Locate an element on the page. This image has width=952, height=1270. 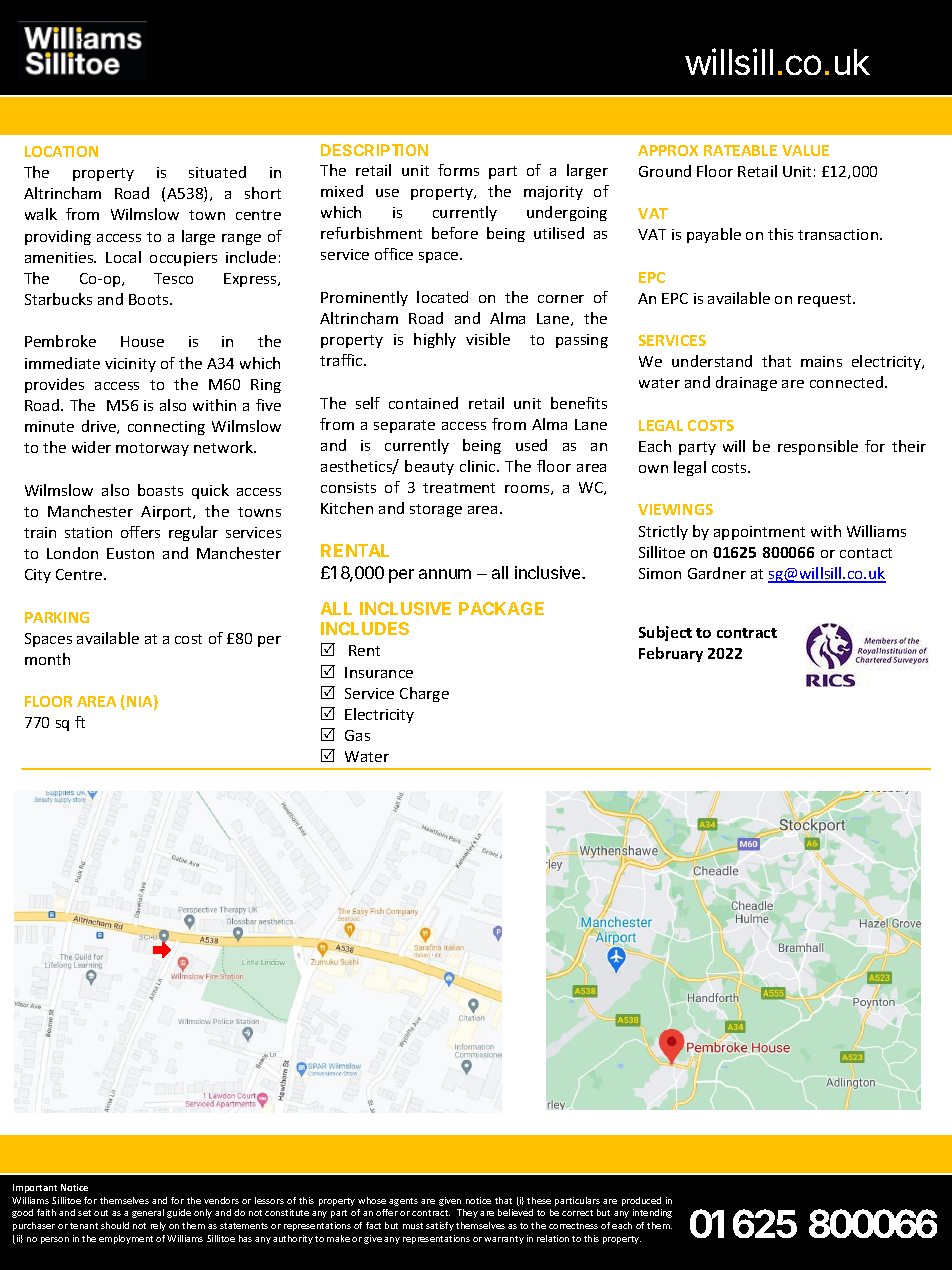
station is located at coordinates (88, 532).
